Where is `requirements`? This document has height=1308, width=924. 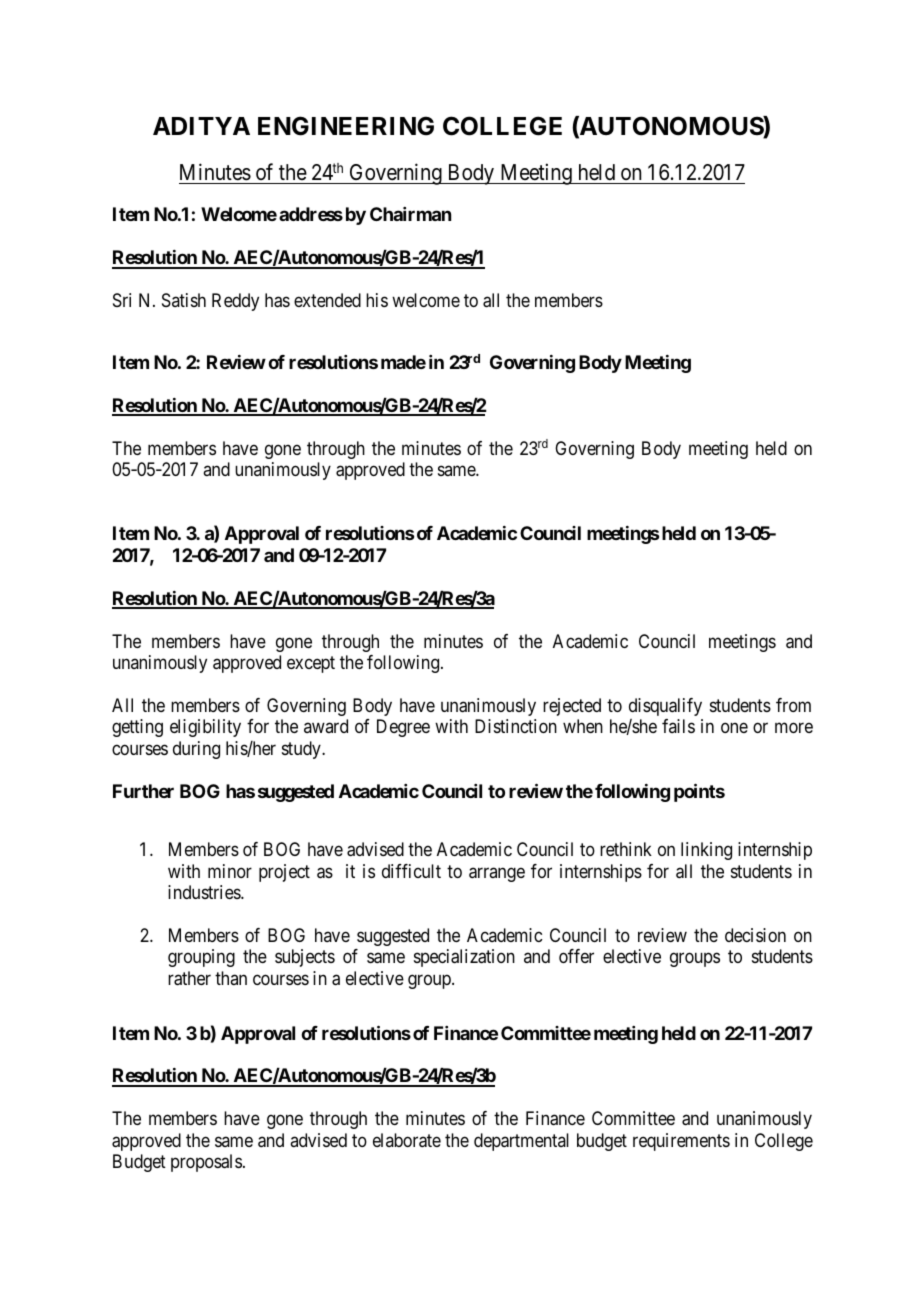 requirements is located at coordinates (681, 1142).
